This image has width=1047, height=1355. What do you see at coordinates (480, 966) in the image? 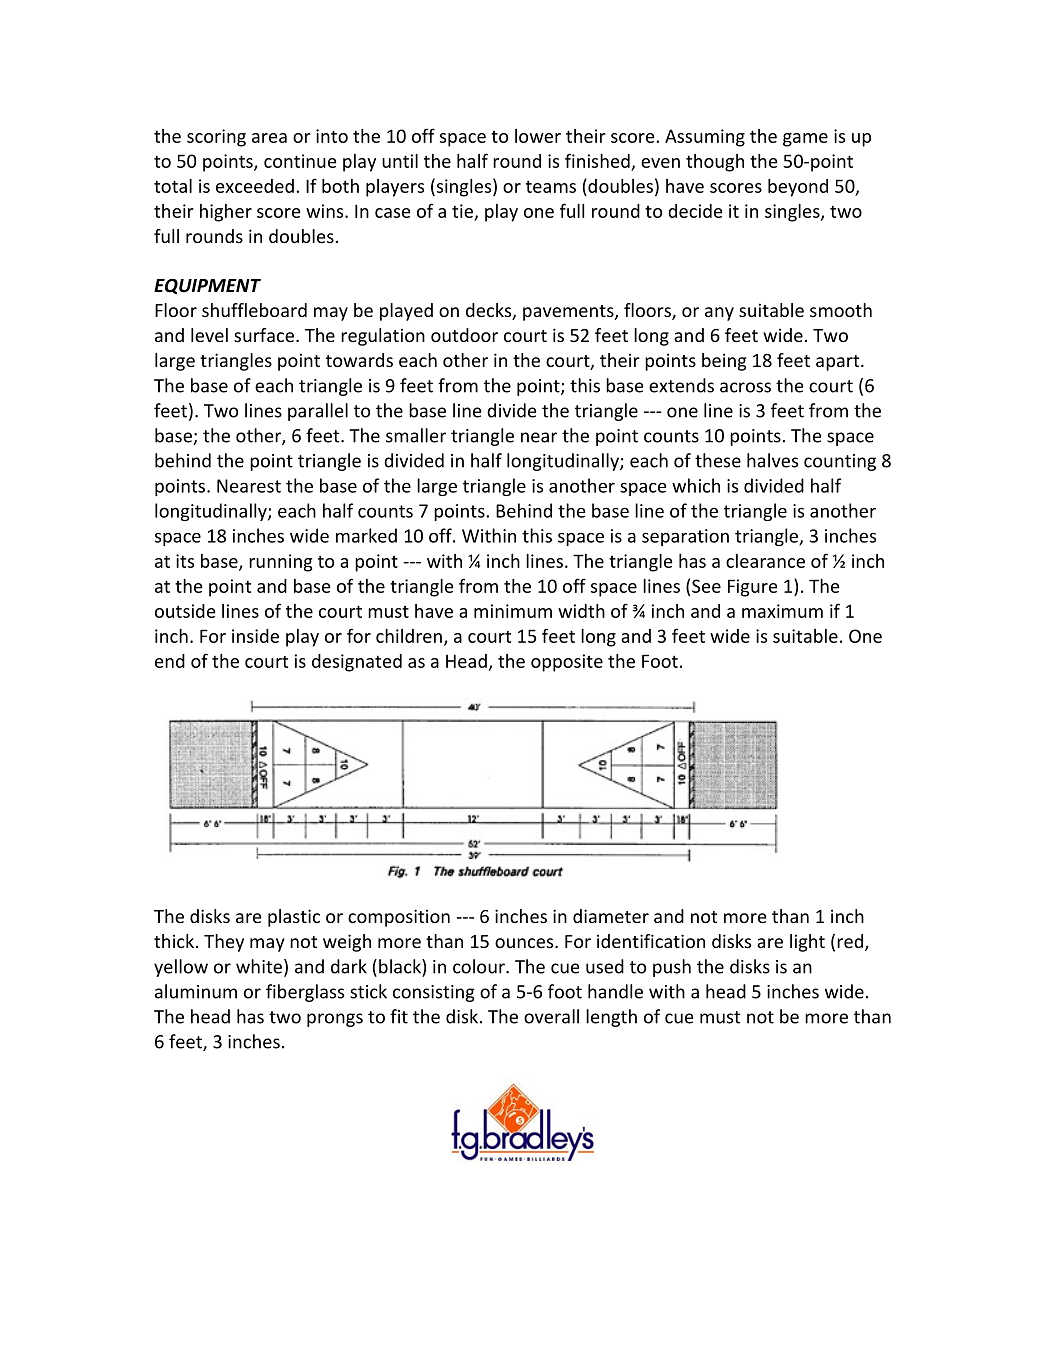
I see `colour` at bounding box center [480, 966].
